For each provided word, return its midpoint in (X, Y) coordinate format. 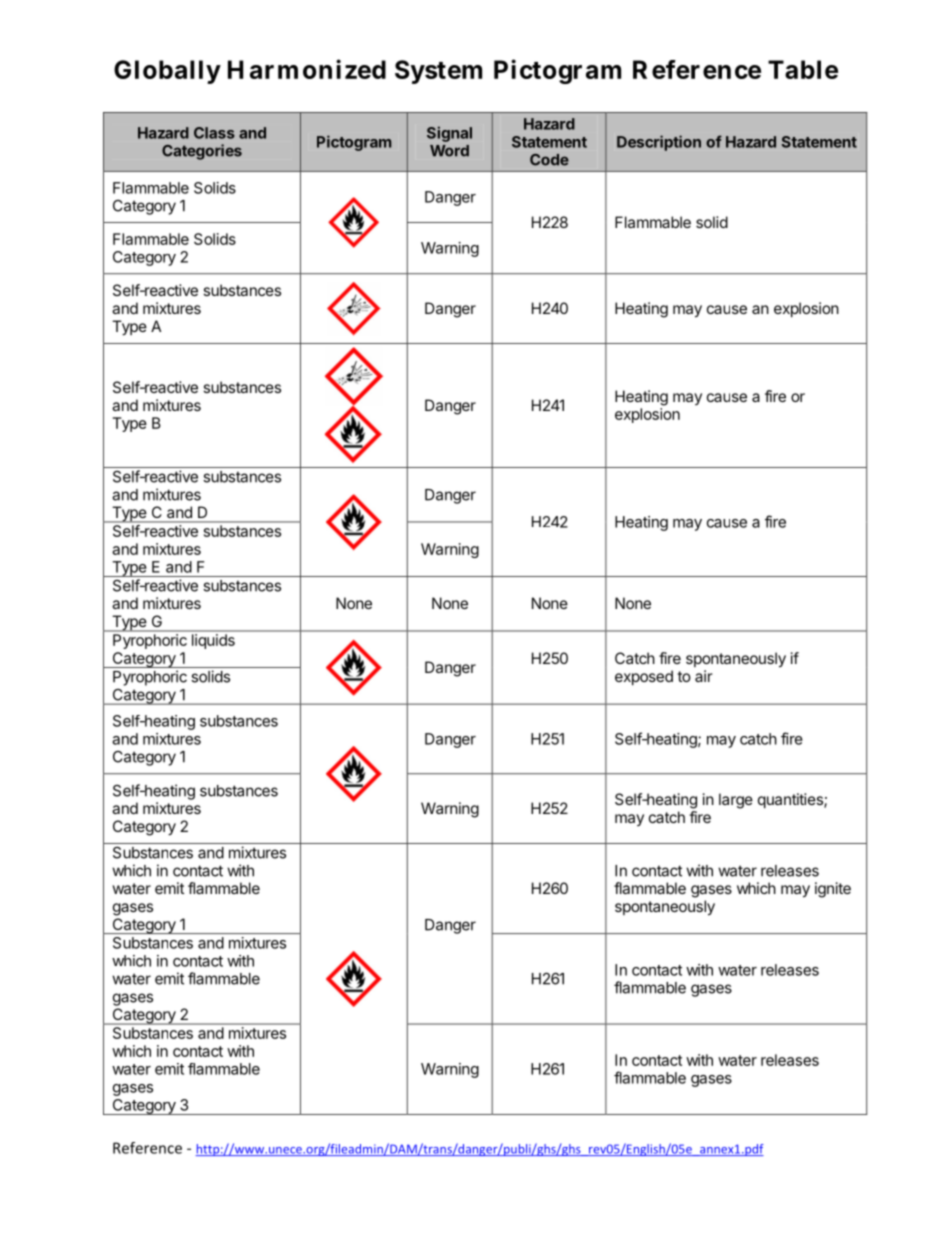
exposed (644, 677)
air (704, 676)
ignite (833, 890)
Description (659, 143)
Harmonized (307, 69)
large (736, 801)
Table (803, 69)
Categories (202, 152)
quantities (791, 800)
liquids (213, 641)
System (438, 72)
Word (449, 151)
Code (549, 160)
